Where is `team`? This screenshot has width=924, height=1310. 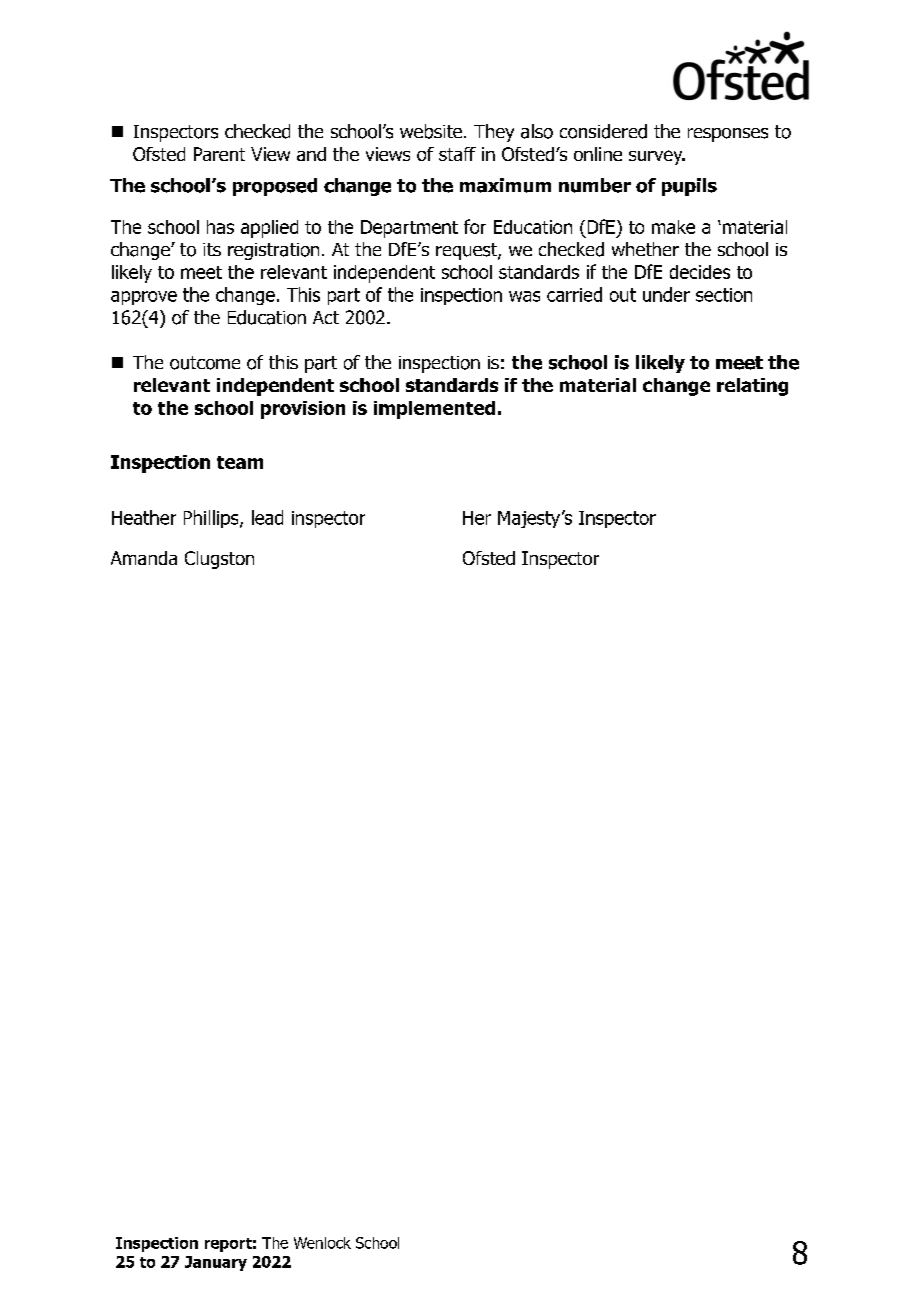 team is located at coordinates (240, 462).
